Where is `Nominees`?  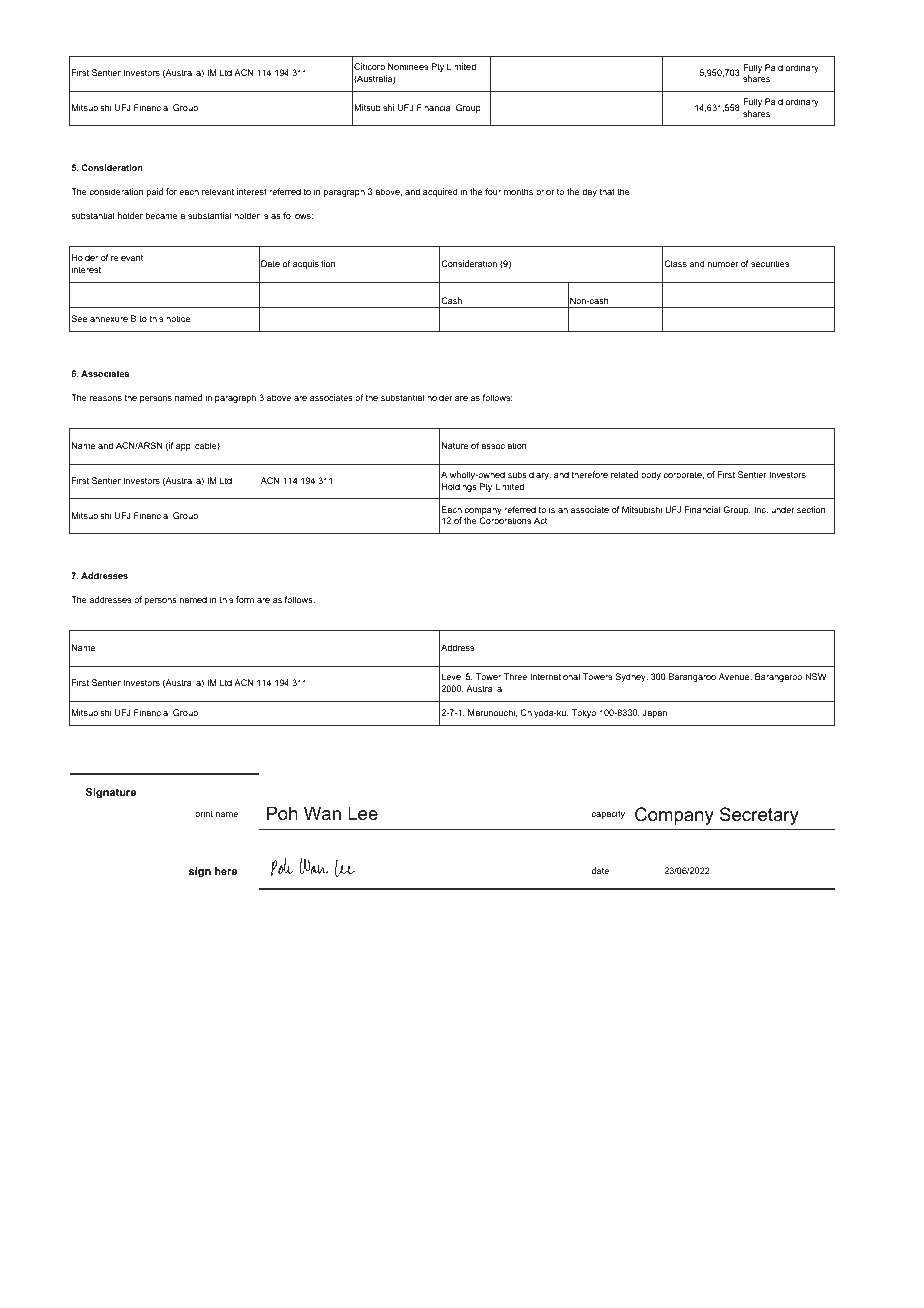
Nominees is located at coordinates (408, 66).
